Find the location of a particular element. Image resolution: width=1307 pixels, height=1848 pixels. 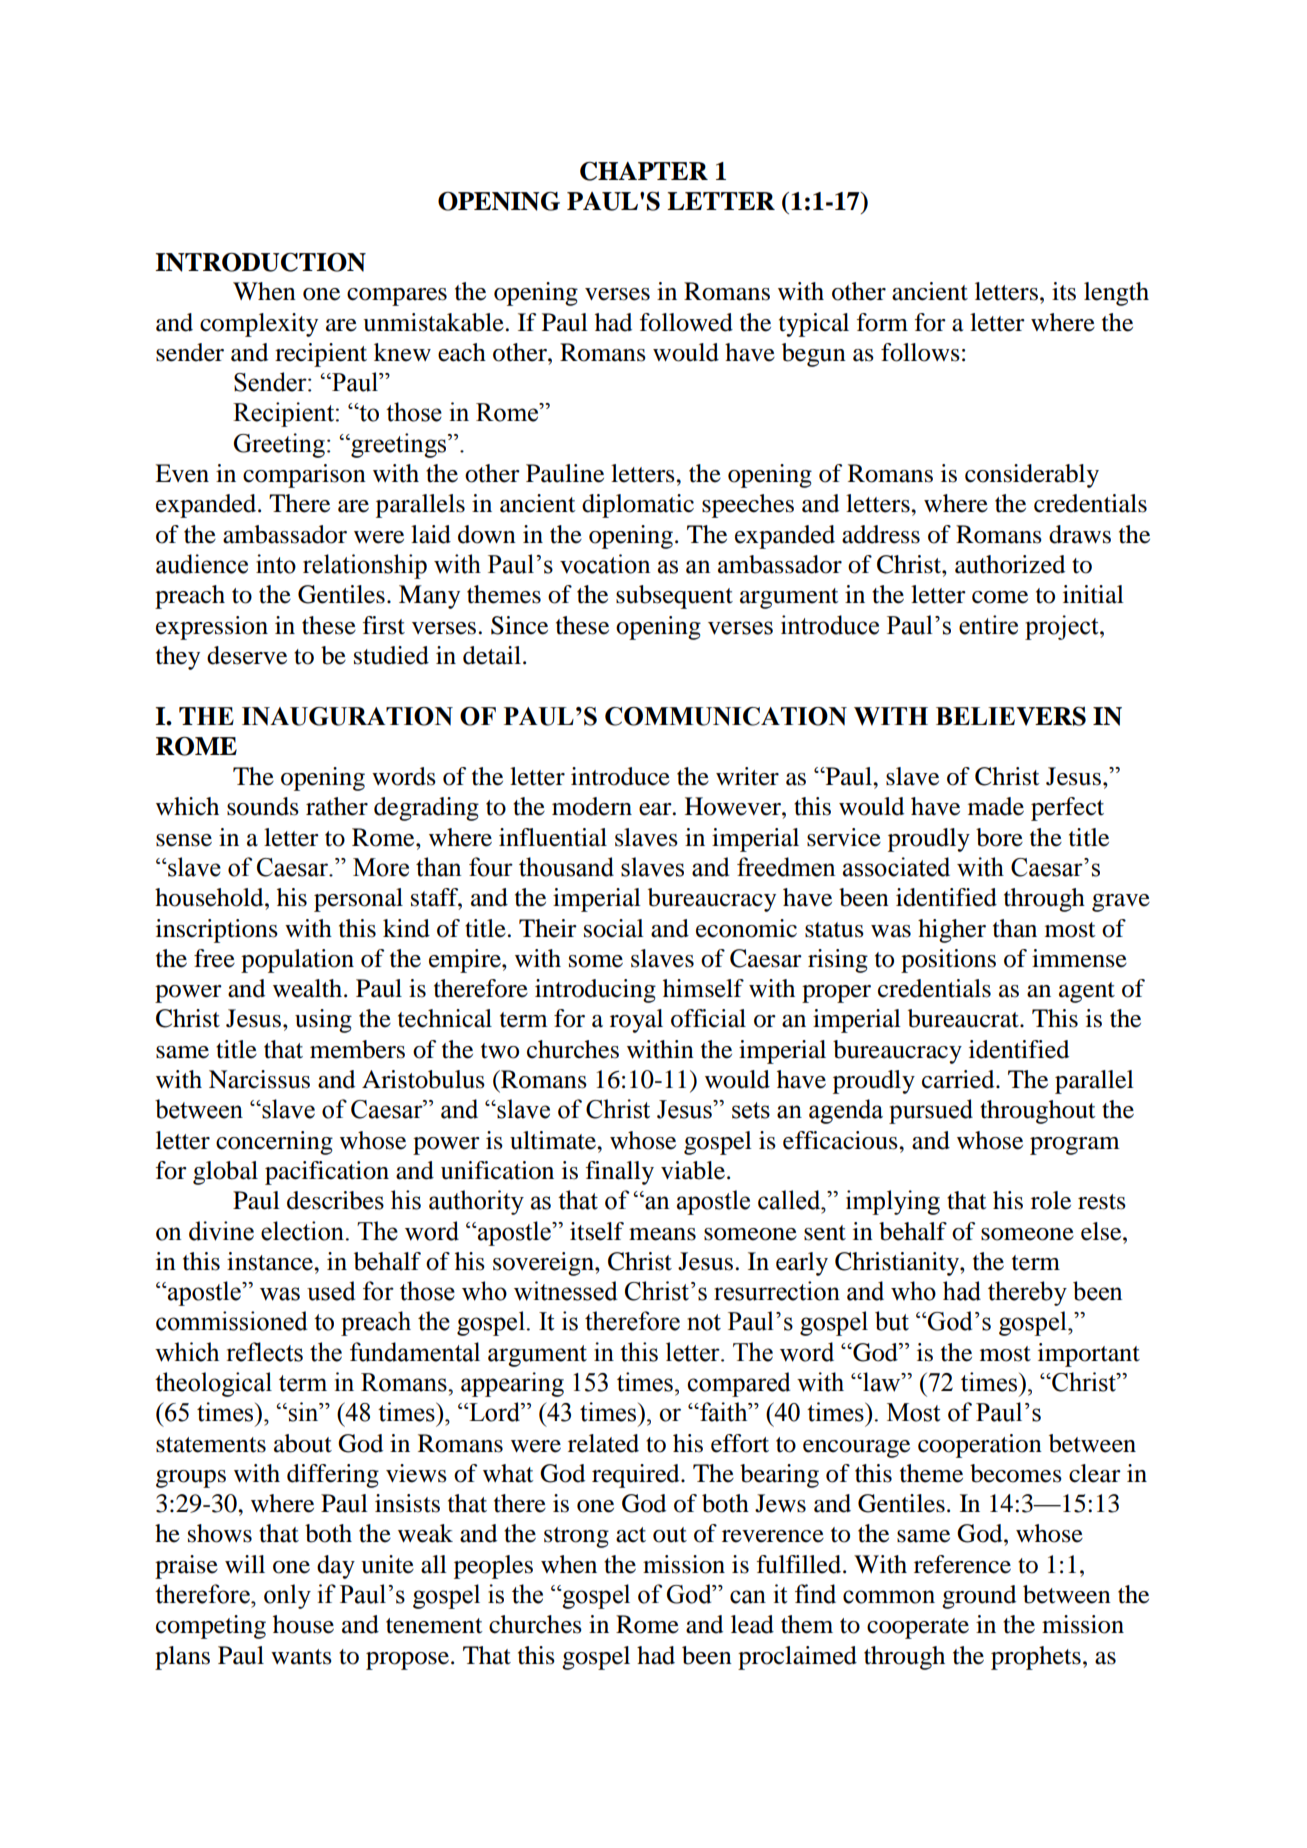

CHAPTER is located at coordinates (644, 171).
